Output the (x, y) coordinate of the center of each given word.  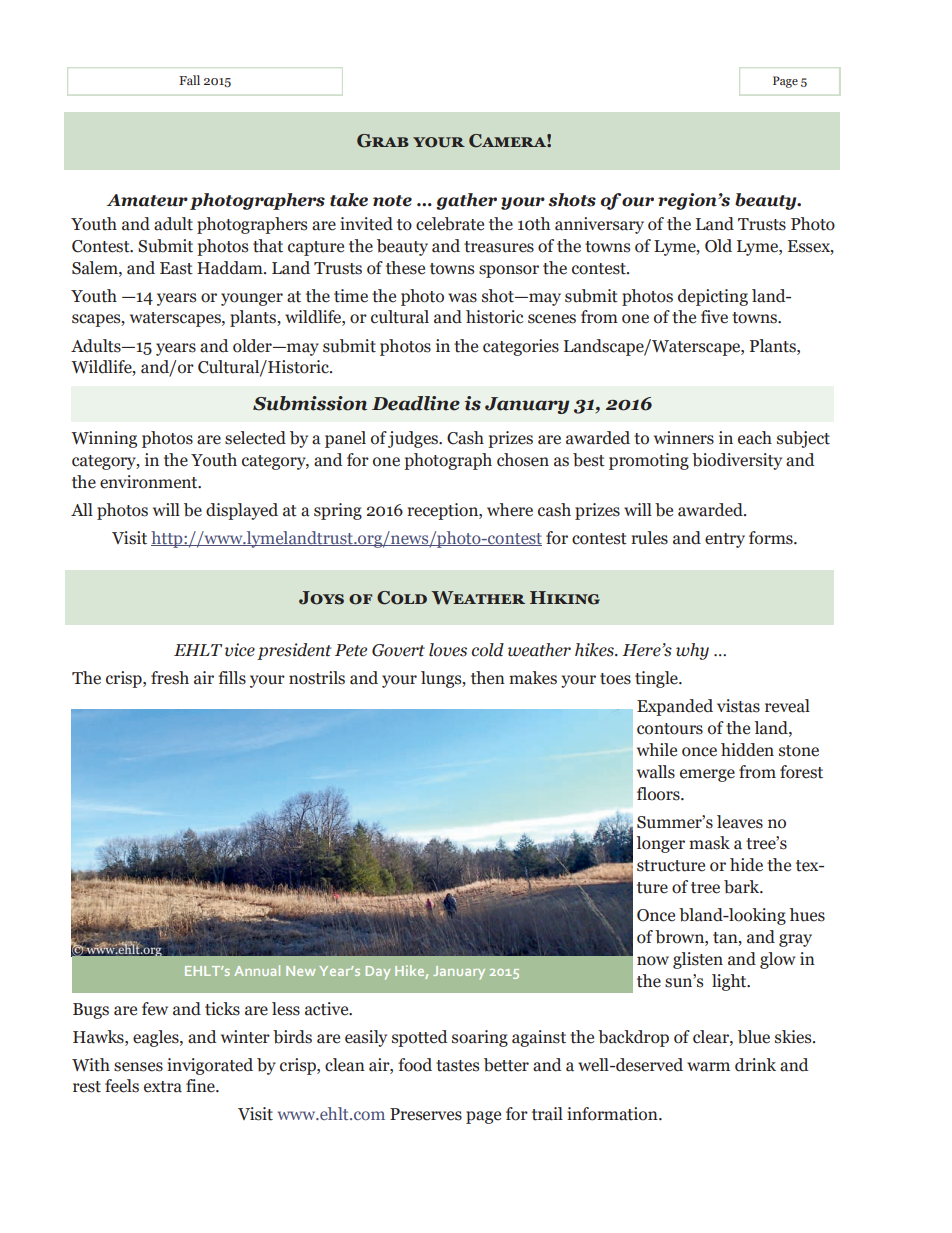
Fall (189, 80)
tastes (457, 1066)
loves (448, 650)
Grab (383, 141)
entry (725, 540)
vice (240, 650)
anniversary (599, 225)
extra (163, 1087)
